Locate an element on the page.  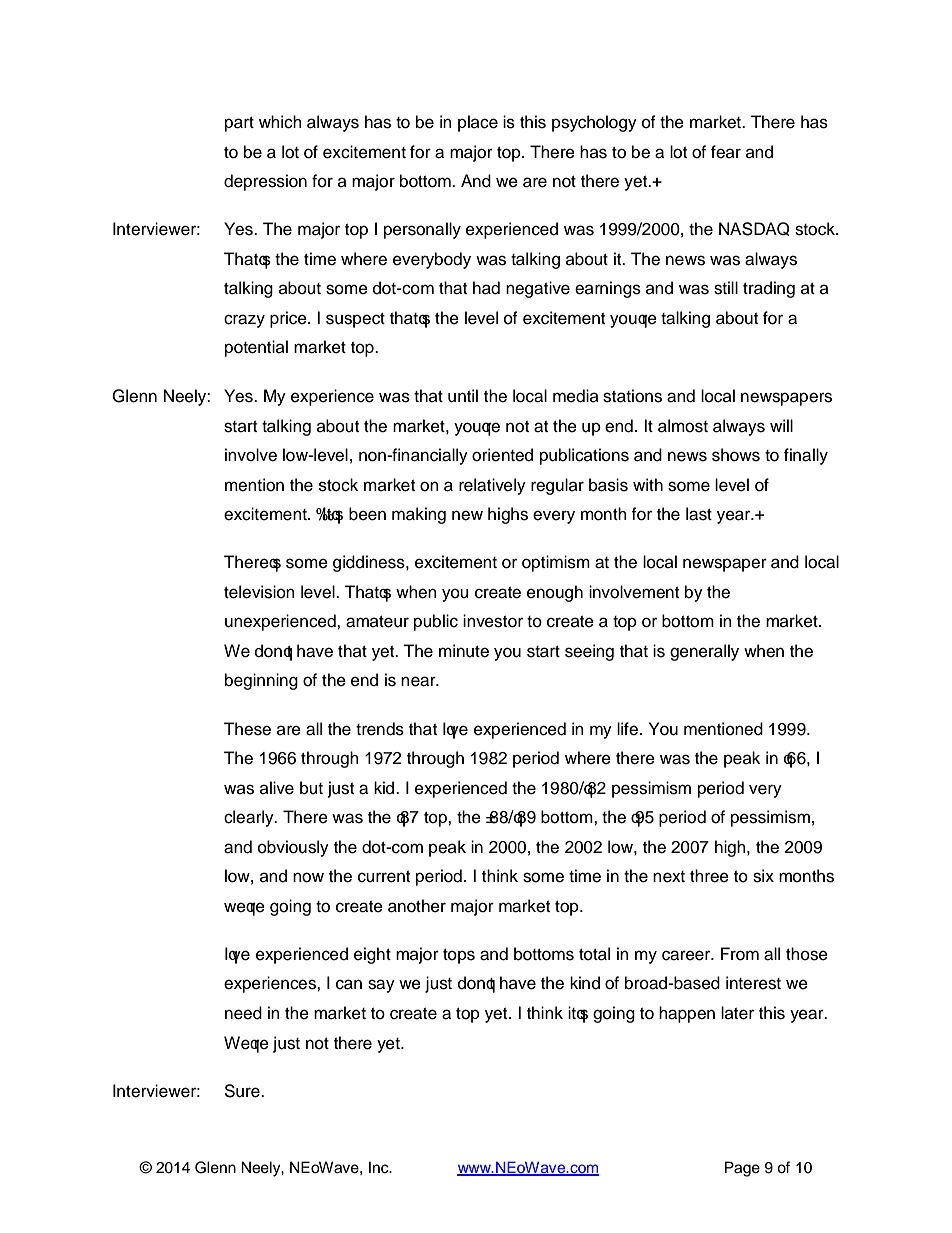
fear is located at coordinates (726, 152).
